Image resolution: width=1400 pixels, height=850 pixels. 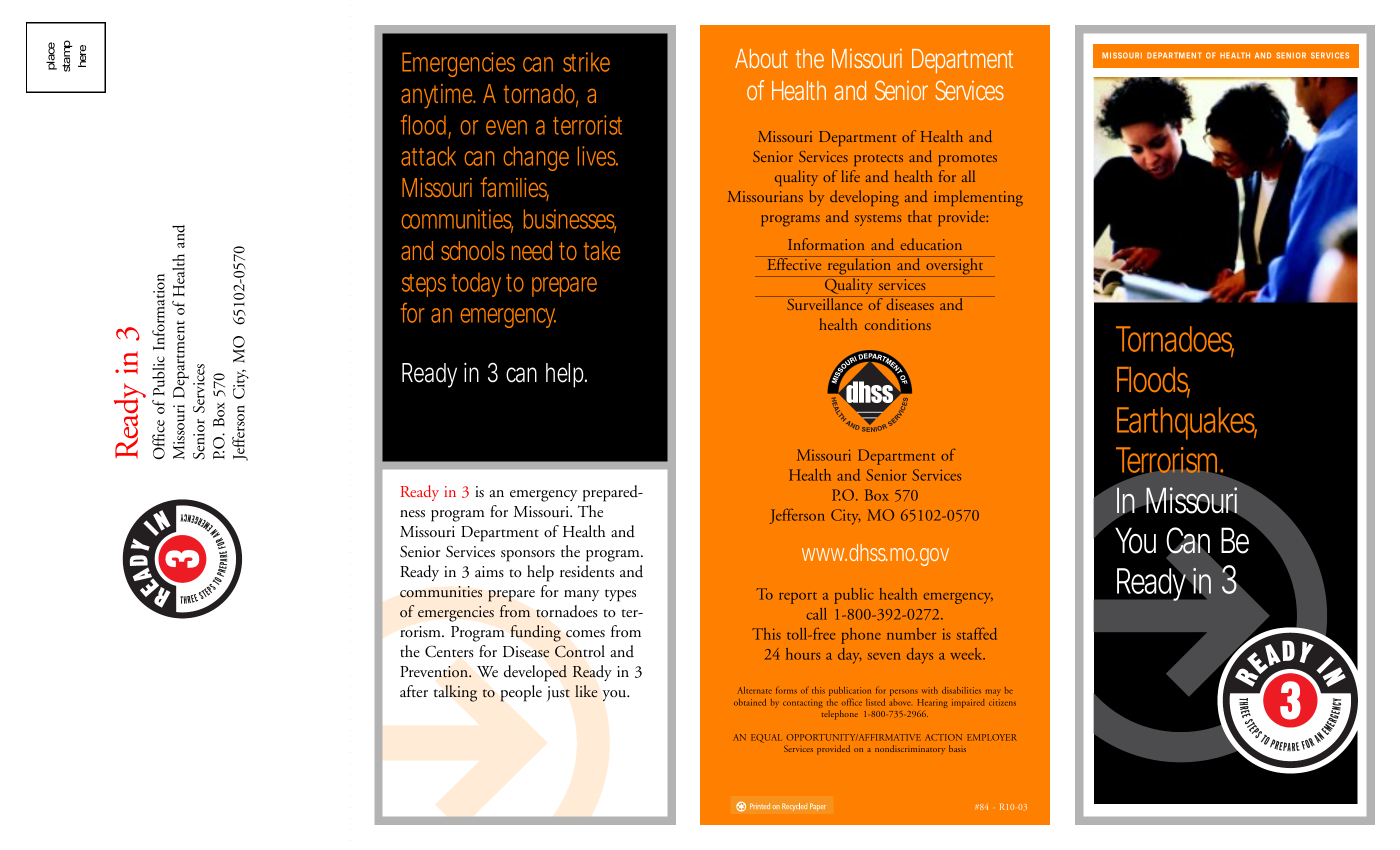 What do you see at coordinates (898, 324) in the screenshot?
I see `conditions` at bounding box center [898, 324].
